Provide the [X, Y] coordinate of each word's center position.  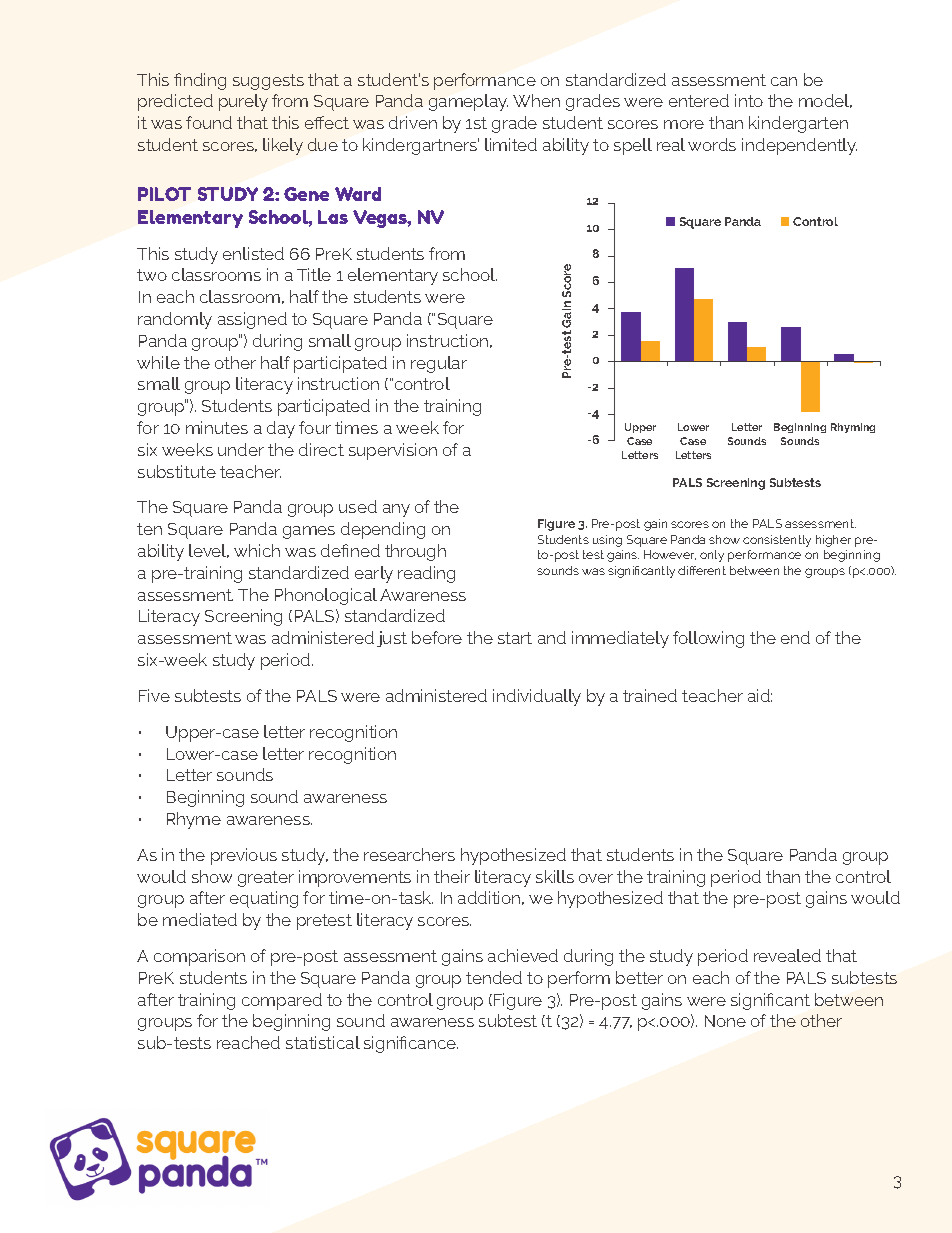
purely [243, 102]
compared [282, 1001]
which [257, 550]
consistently [777, 541]
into [749, 100]
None [725, 1021]
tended [494, 977]
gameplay [468, 102]
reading [426, 574]
